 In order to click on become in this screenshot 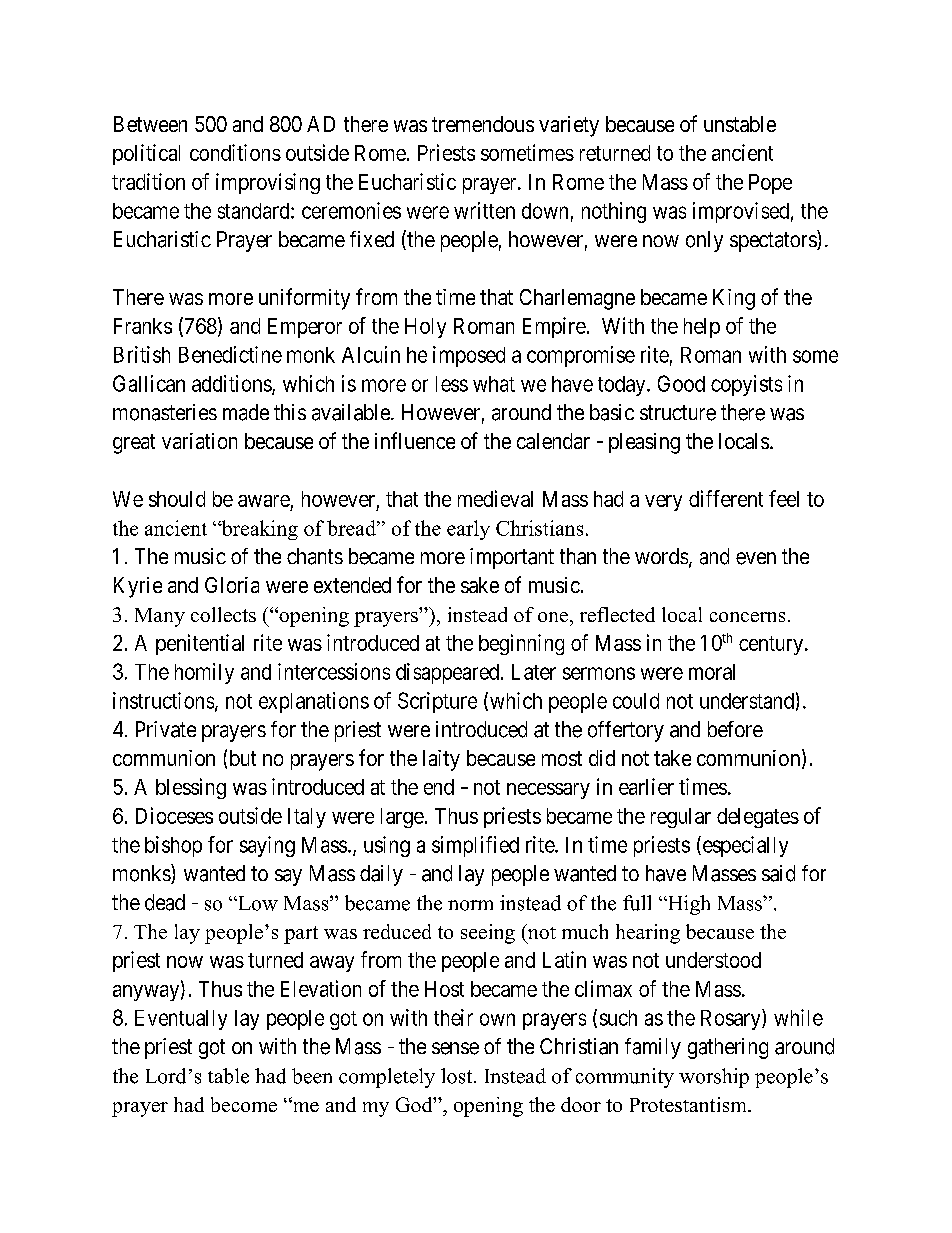, I will do `click(244, 1104)`.
